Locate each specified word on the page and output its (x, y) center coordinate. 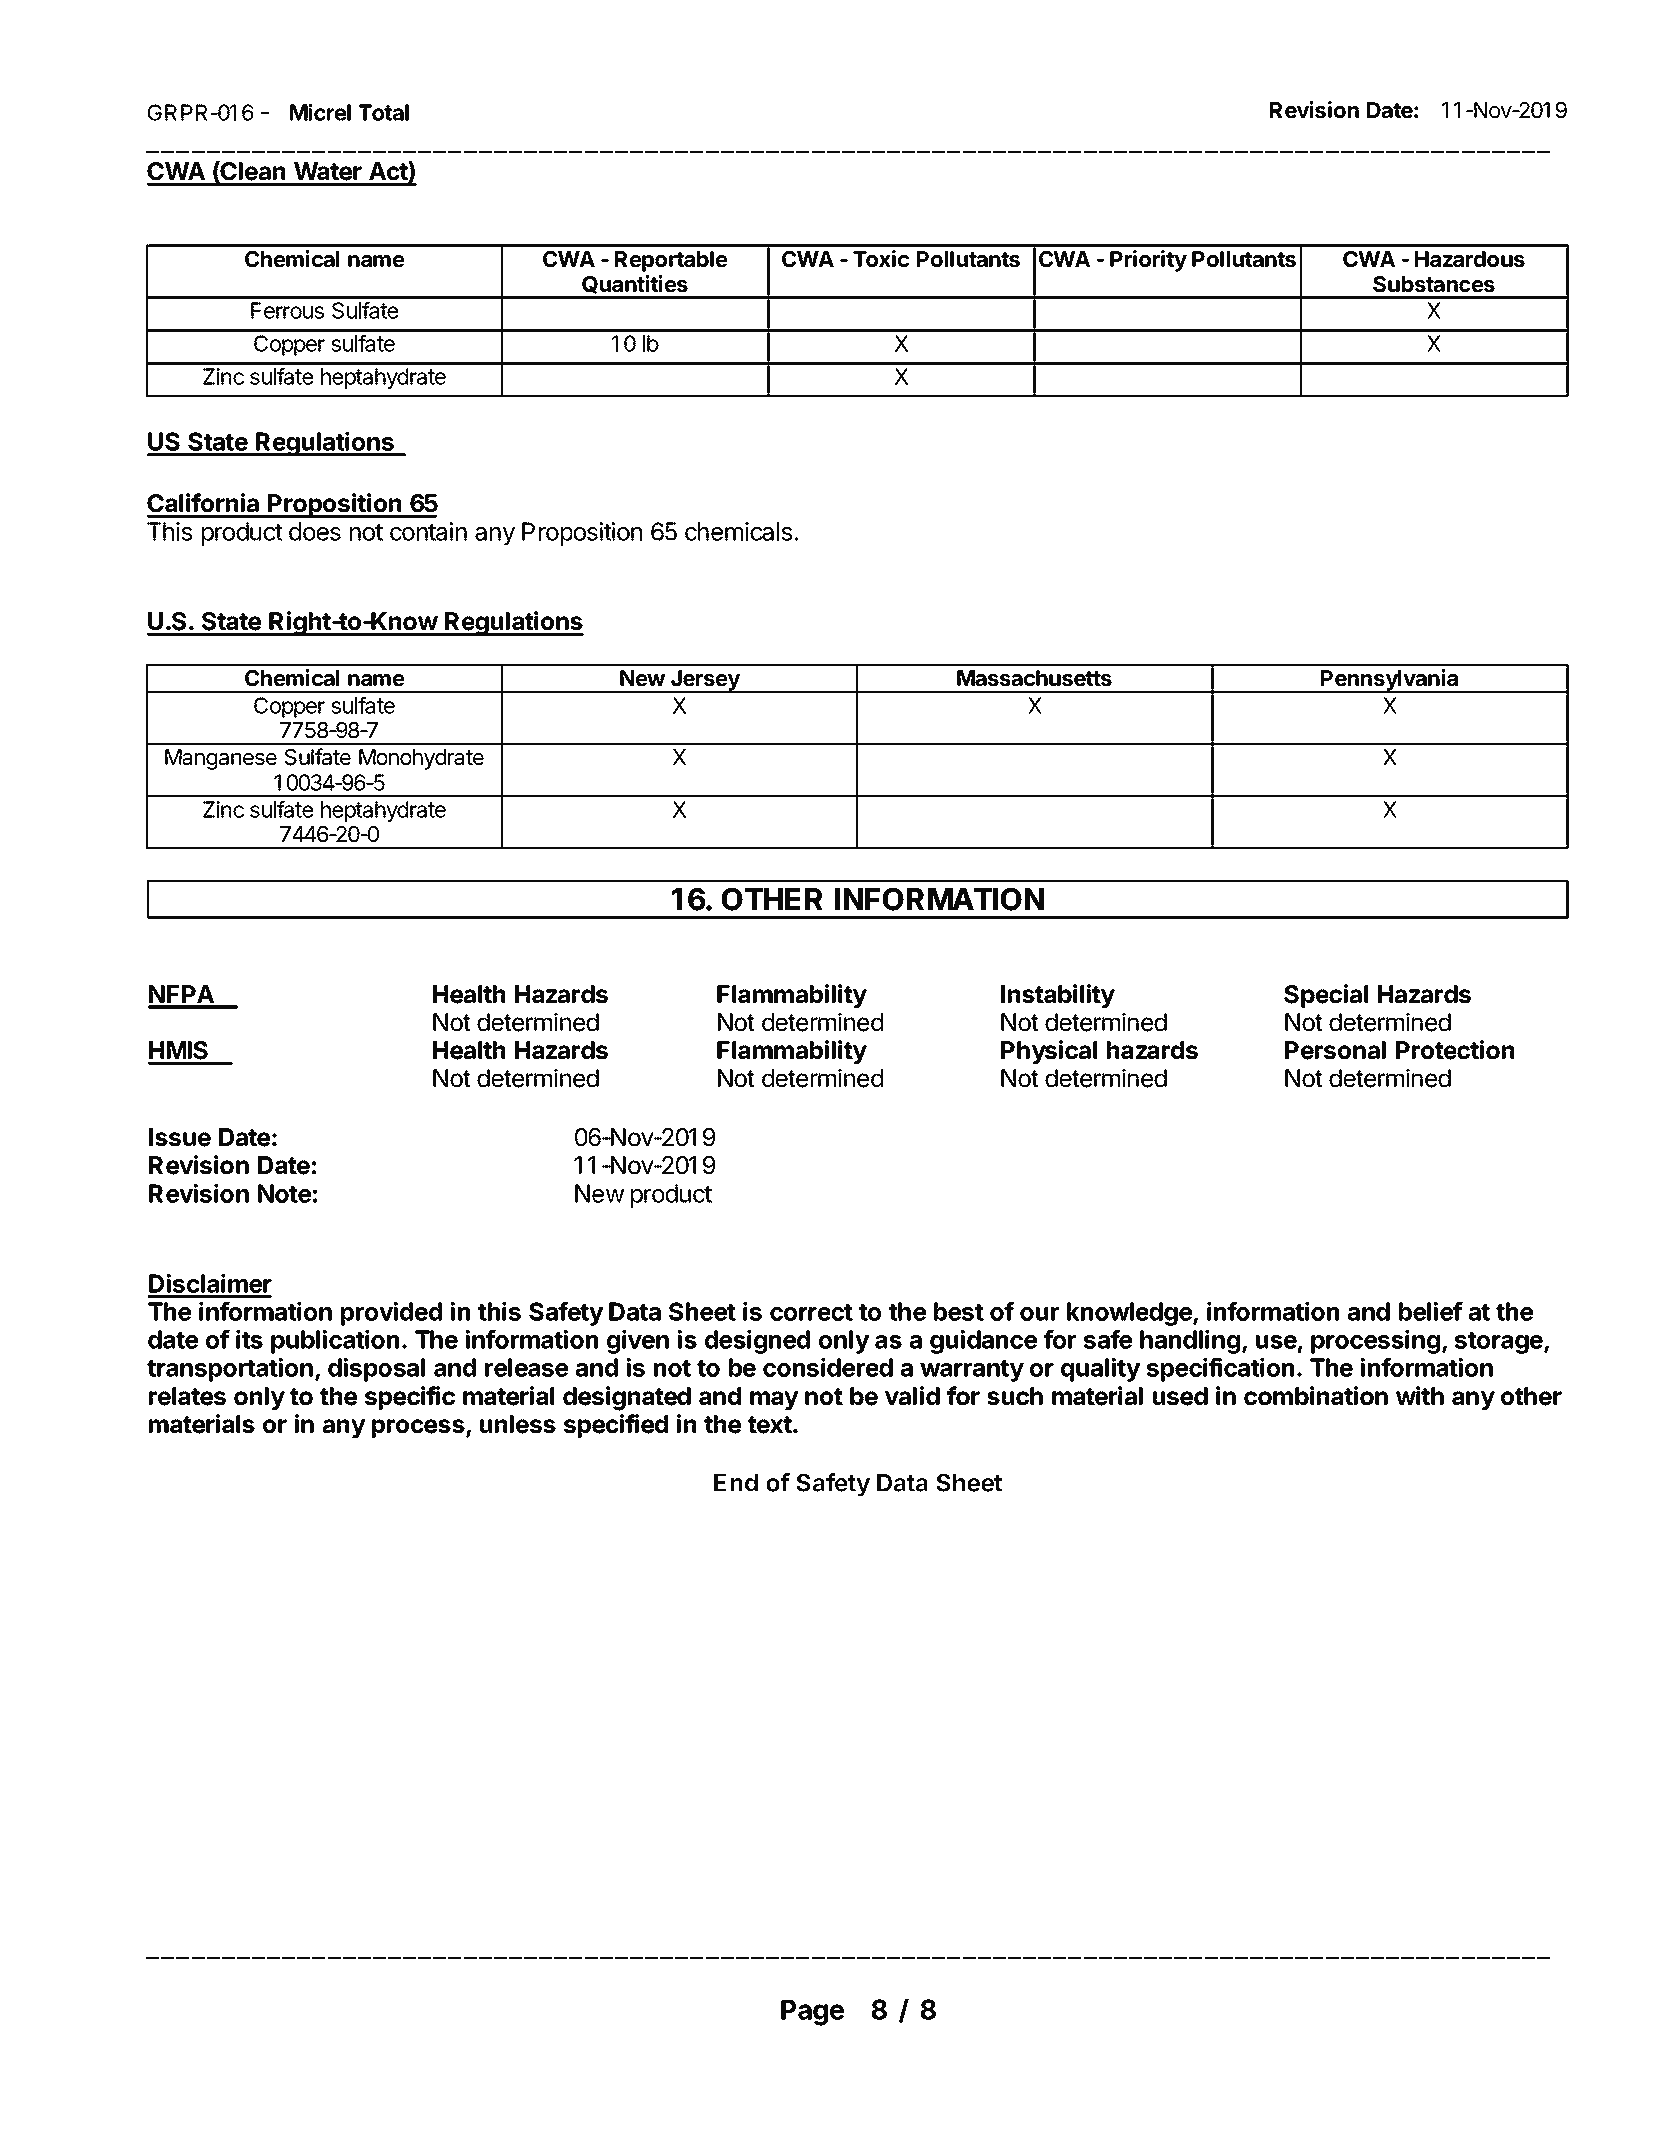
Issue (180, 1137)
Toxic (881, 258)
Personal (1335, 1050)
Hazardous (1470, 259)
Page (812, 2013)
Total (384, 112)
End (736, 1482)
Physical (1049, 1052)
